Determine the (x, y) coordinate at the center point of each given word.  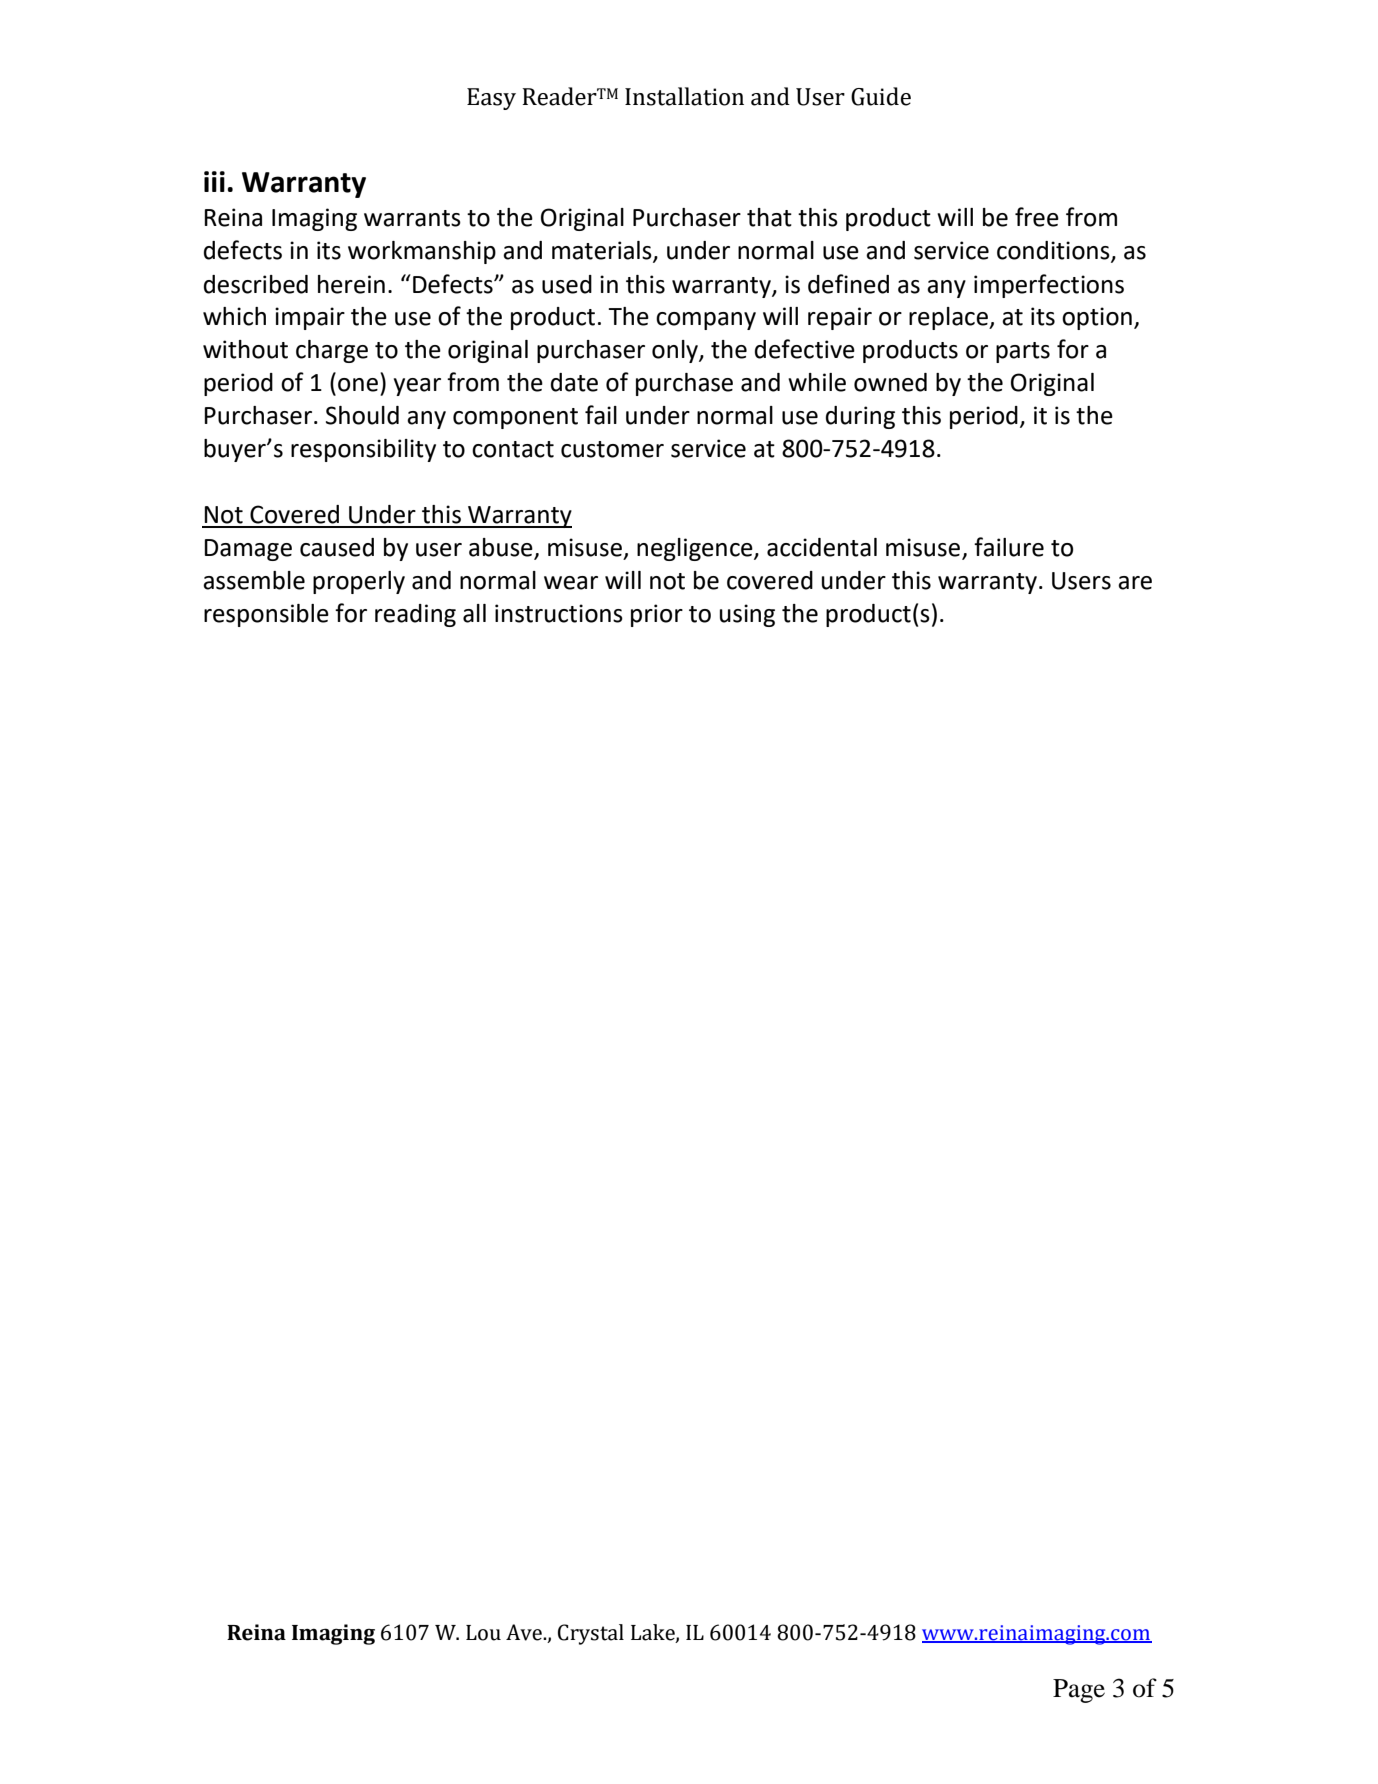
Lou (483, 1633)
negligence (696, 549)
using (747, 615)
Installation (684, 96)
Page (1079, 1691)
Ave (525, 1632)
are (1135, 583)
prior (657, 615)
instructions (559, 613)
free (1037, 217)
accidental (822, 547)
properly (359, 582)
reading (415, 615)
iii (214, 181)
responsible (266, 615)
